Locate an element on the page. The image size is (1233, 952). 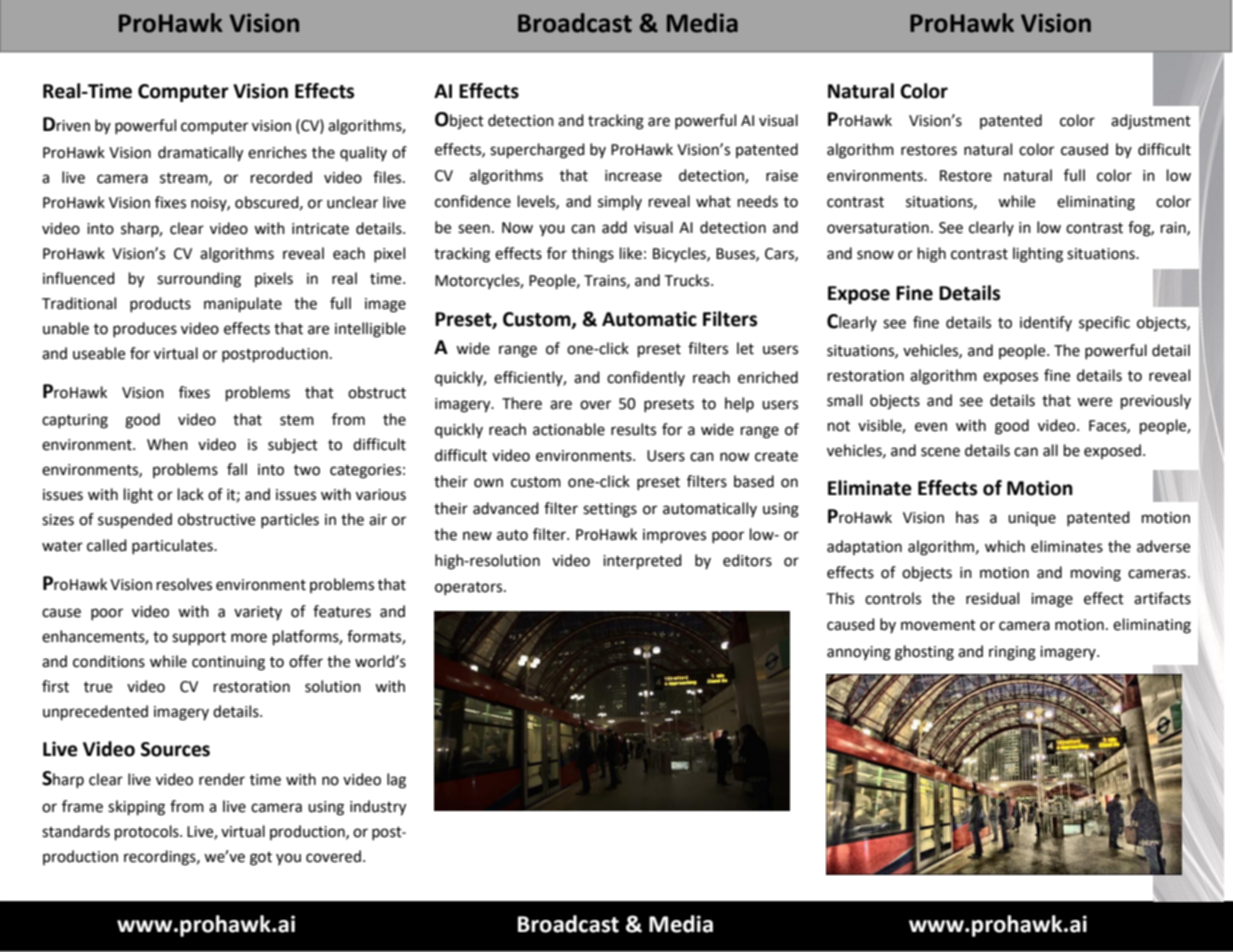
settings is located at coordinates (610, 510).
